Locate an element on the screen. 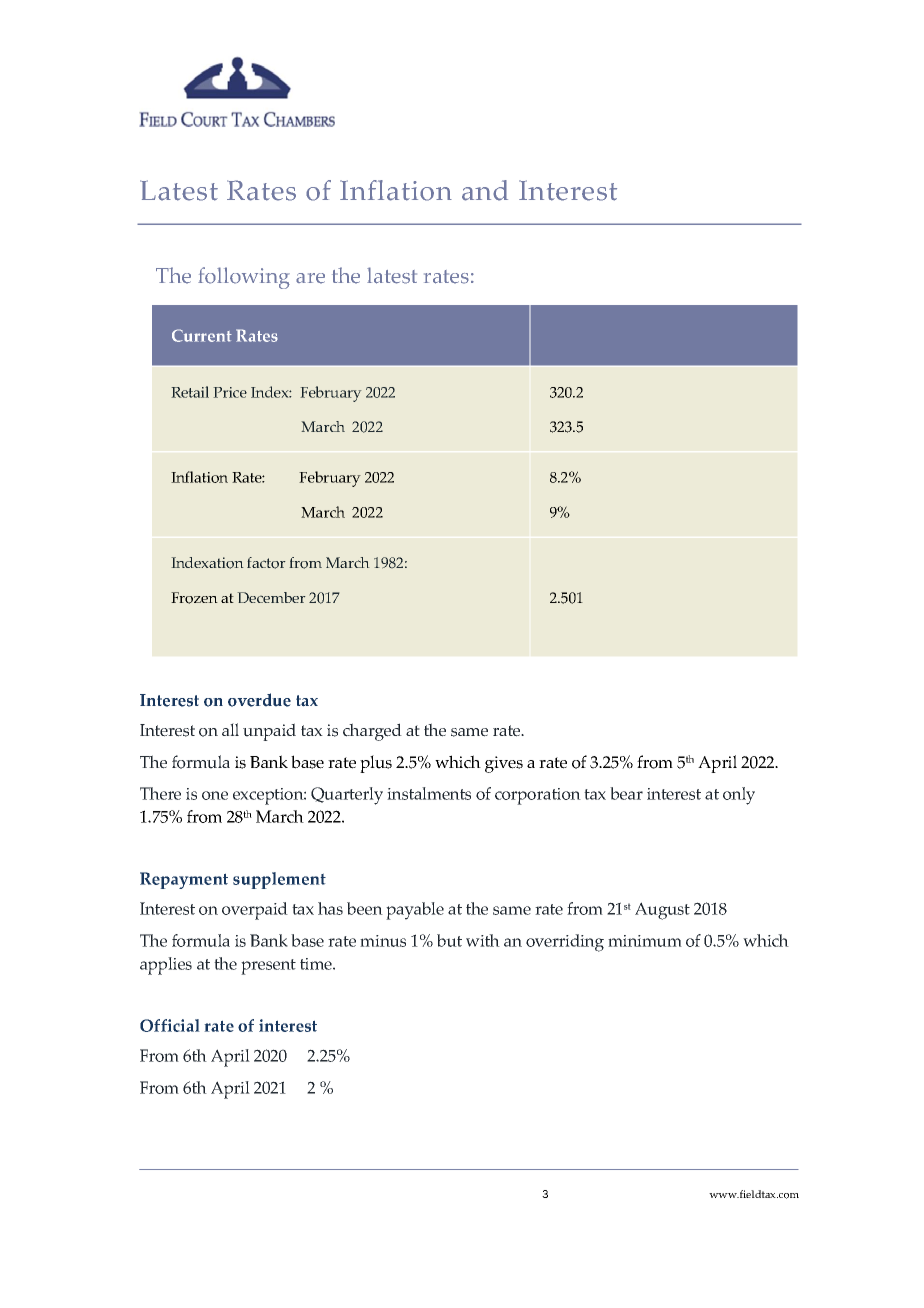 Image resolution: width=924 pixels, height=1308 pixels. Frozen is located at coordinates (194, 598).
